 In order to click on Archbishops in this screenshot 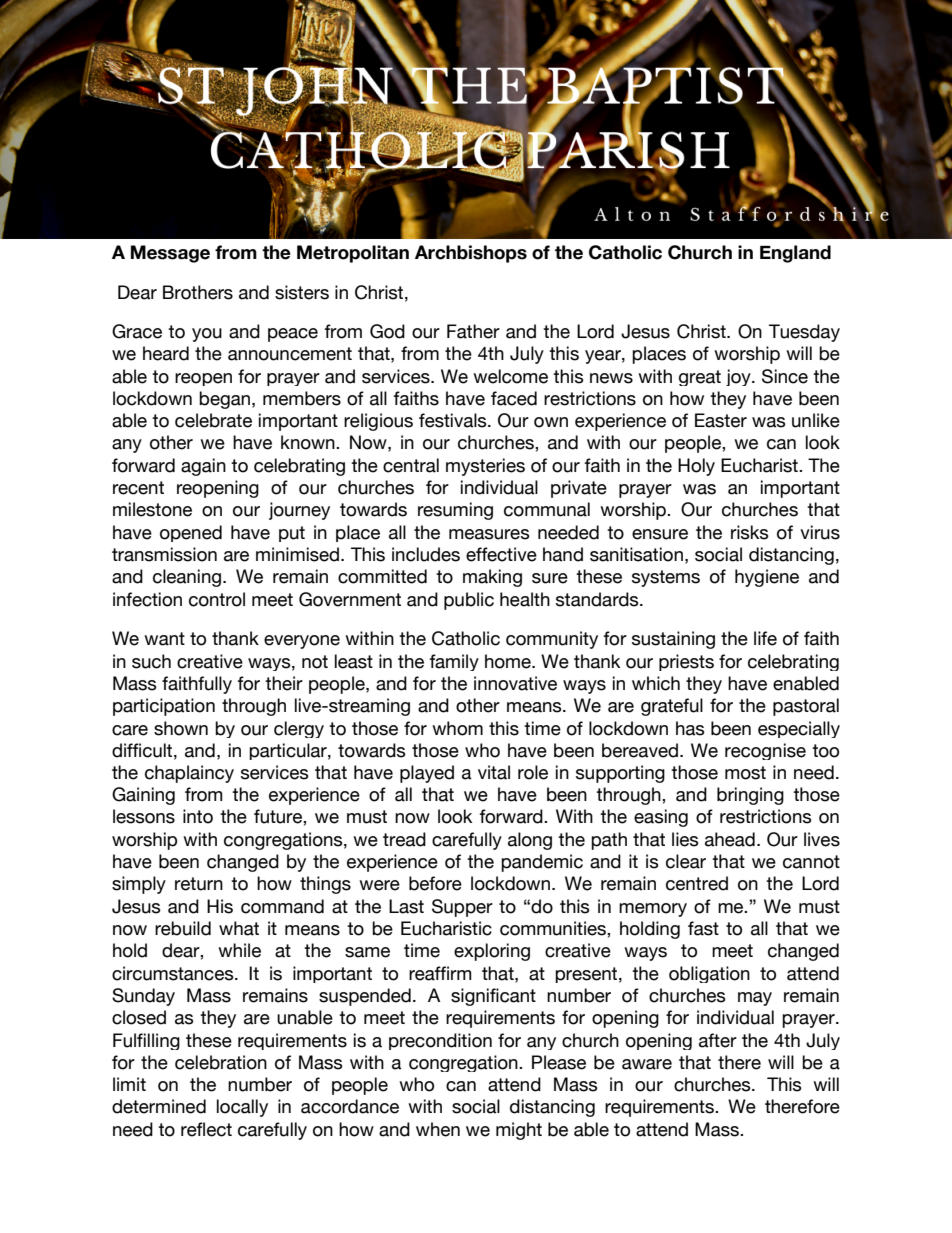, I will do `click(471, 254)`.
